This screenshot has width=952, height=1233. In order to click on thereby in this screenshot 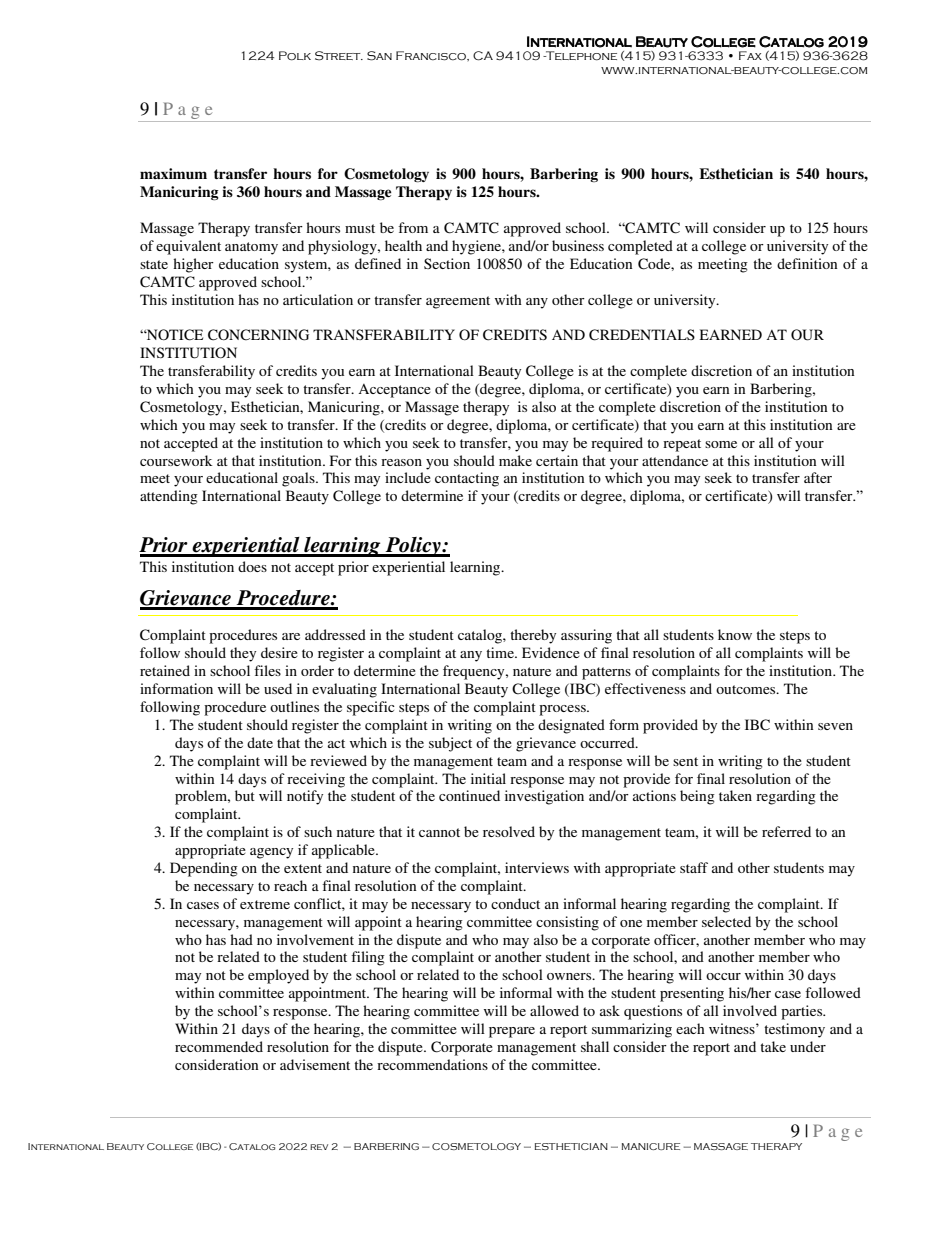, I will do `click(533, 636)`.
